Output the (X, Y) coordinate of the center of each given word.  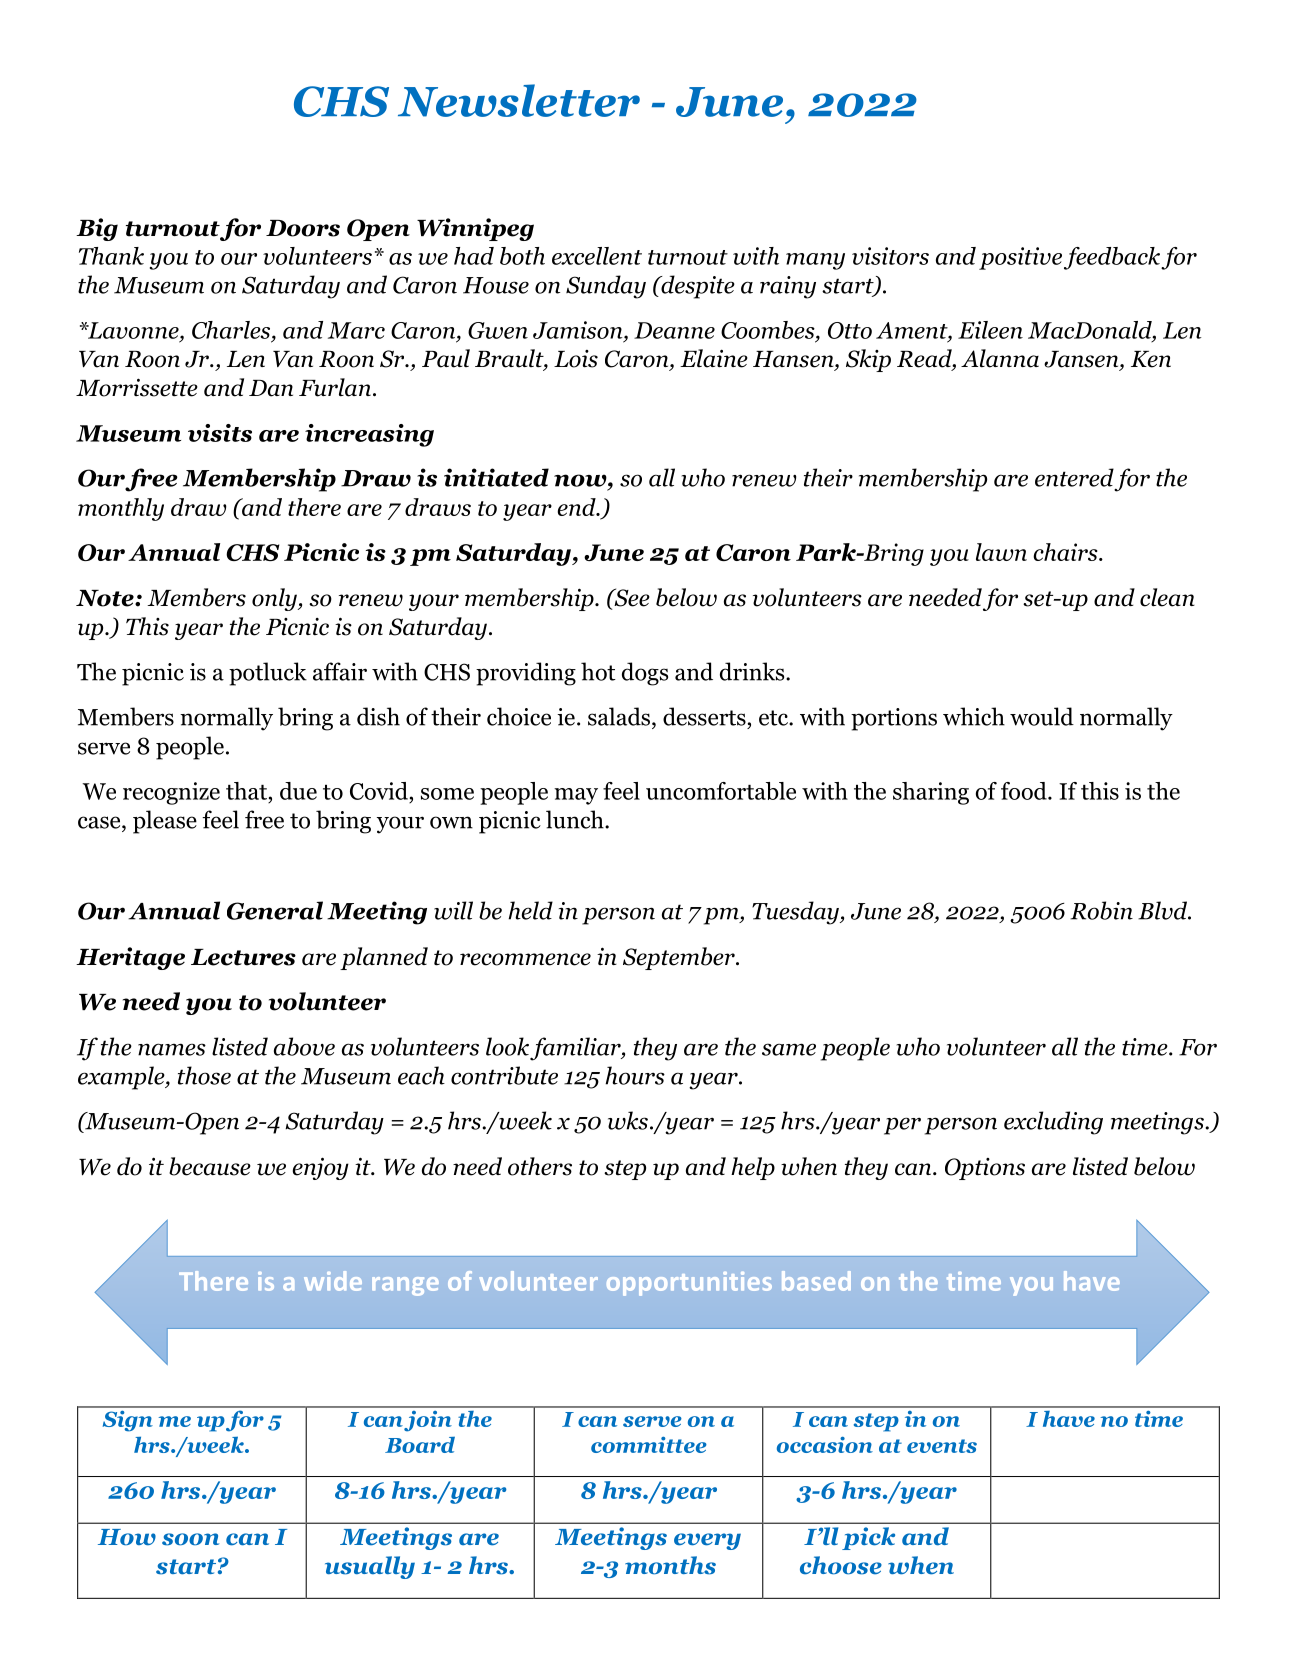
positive (1020, 258)
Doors (303, 228)
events (942, 1446)
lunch (576, 819)
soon (190, 1539)
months (670, 1565)
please (165, 822)
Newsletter (519, 100)
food (1025, 791)
